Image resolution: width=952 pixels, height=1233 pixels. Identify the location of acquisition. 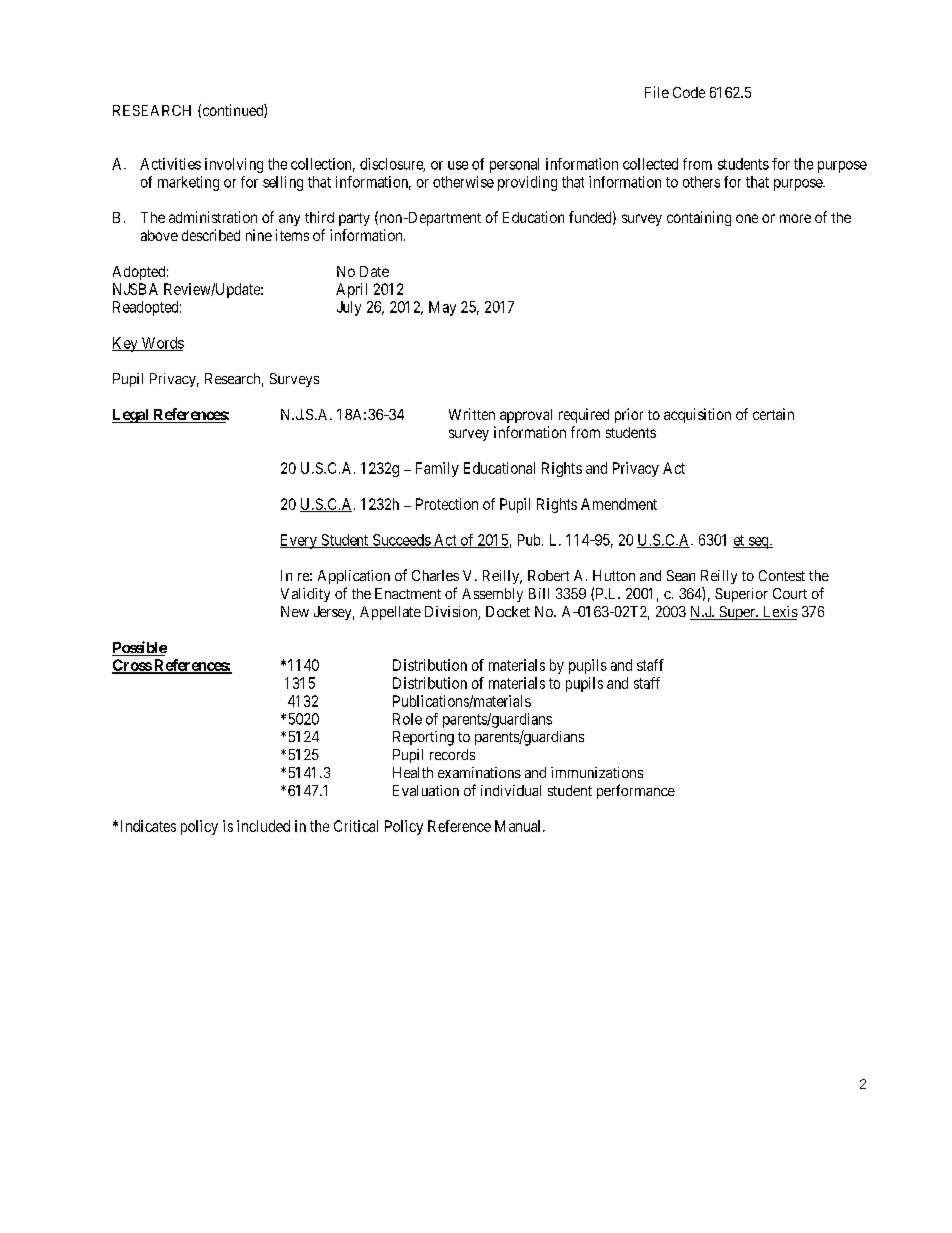
(697, 415).
